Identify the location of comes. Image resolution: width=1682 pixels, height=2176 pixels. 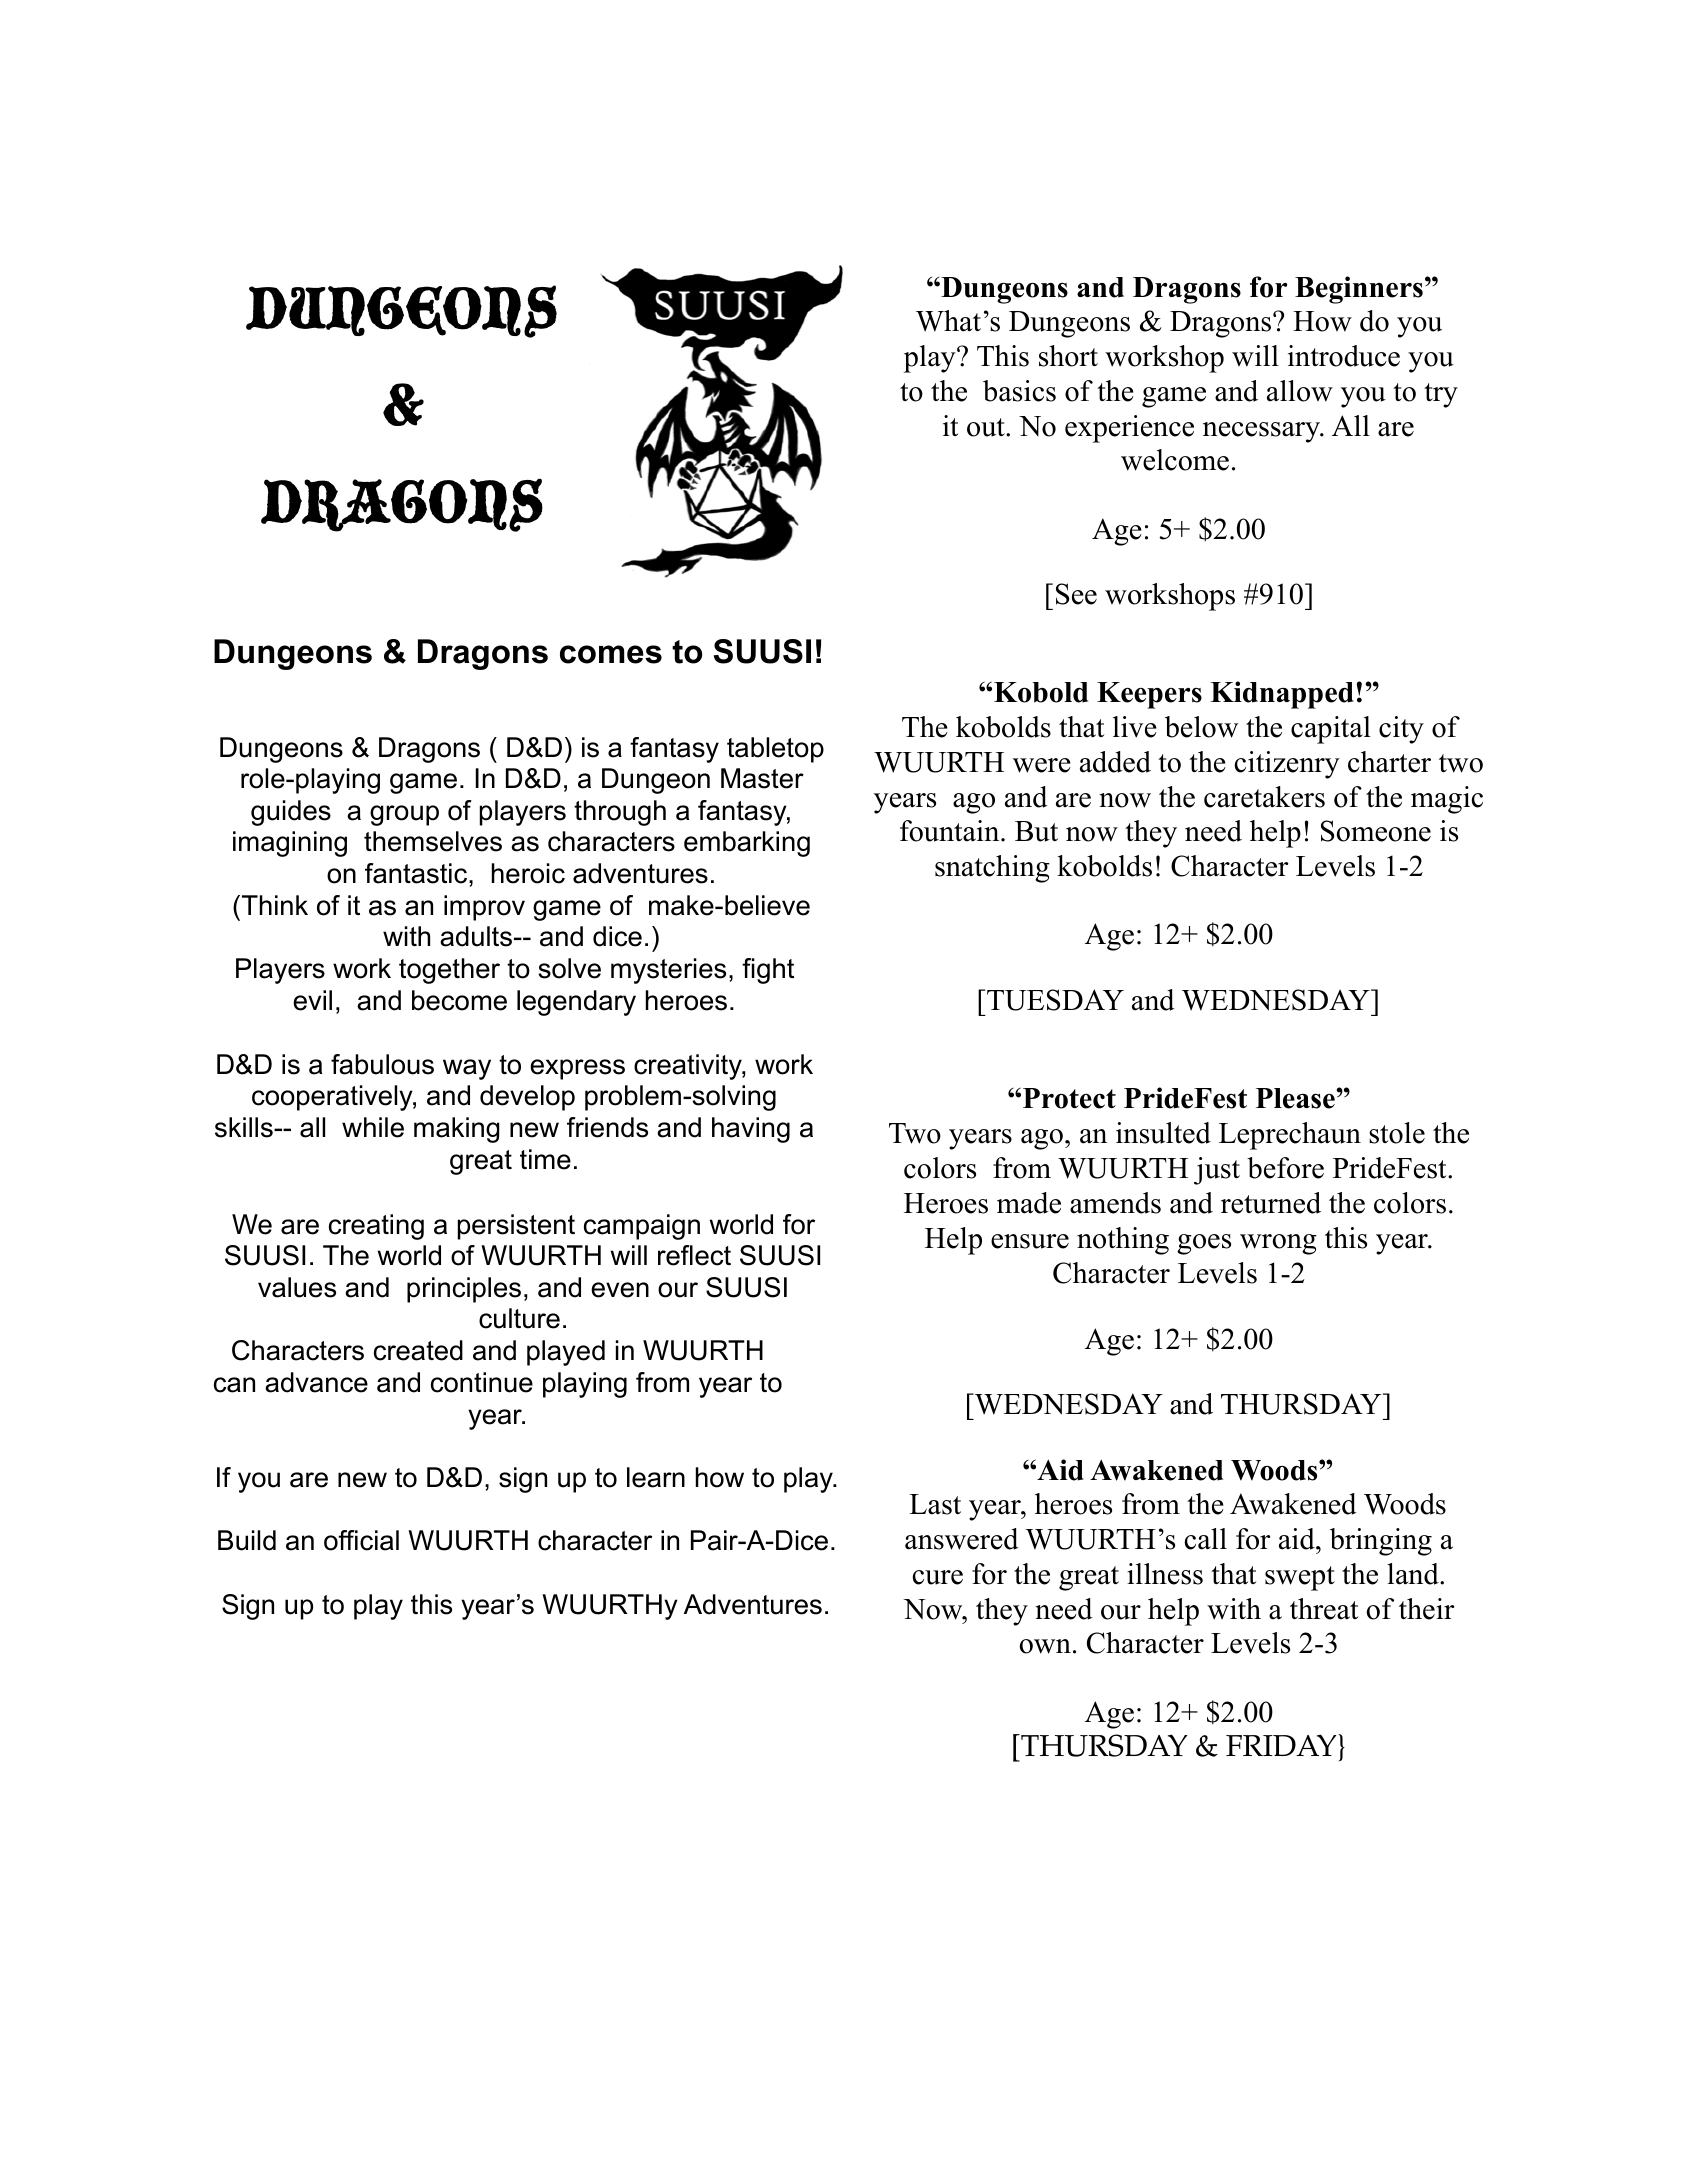
(611, 654).
